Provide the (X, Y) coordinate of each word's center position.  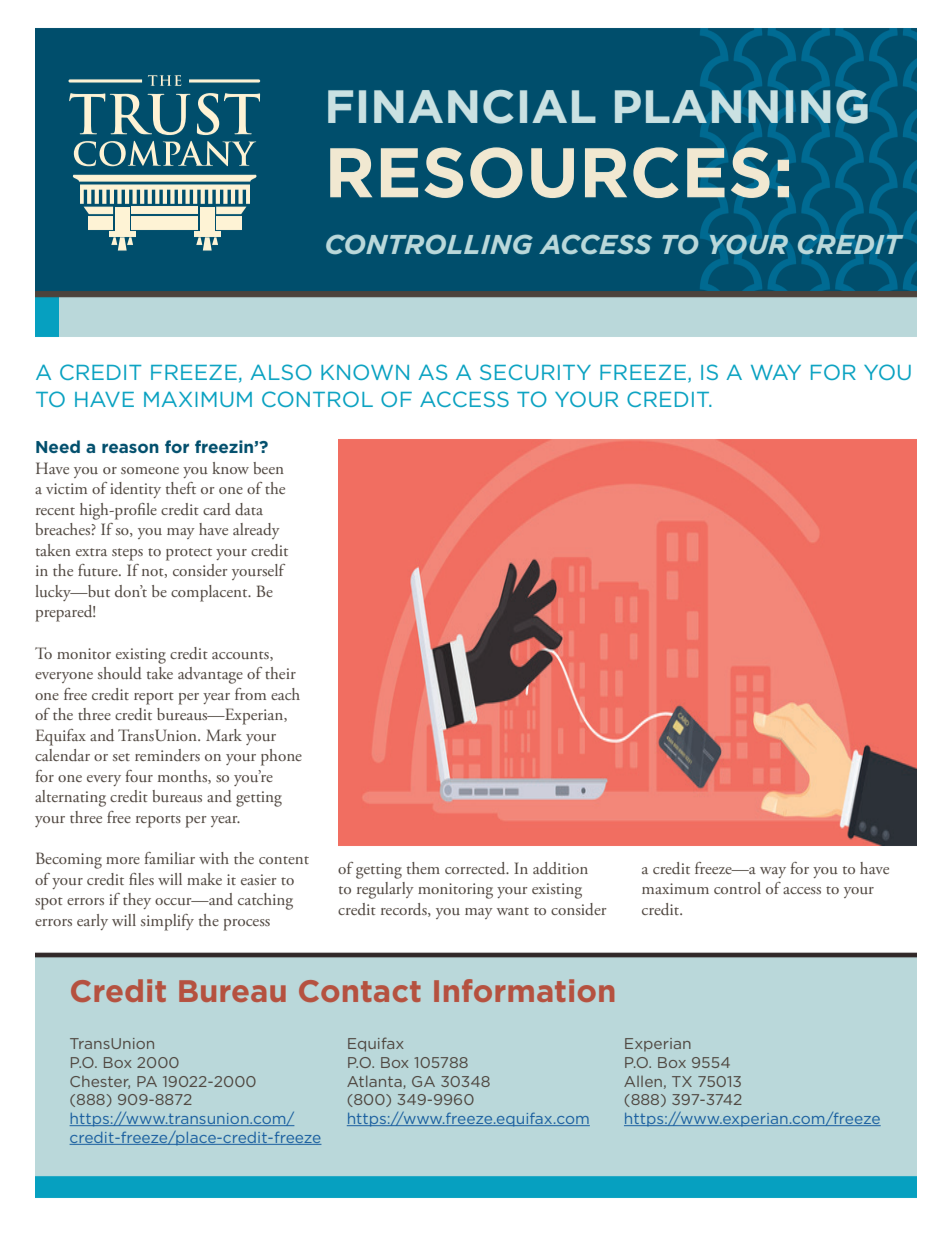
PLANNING (741, 106)
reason (130, 448)
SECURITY (535, 372)
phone (281, 757)
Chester (100, 1082)
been (268, 468)
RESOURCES (550, 172)
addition (560, 868)
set (121, 757)
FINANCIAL (462, 107)
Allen (643, 1081)
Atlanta (375, 1082)
